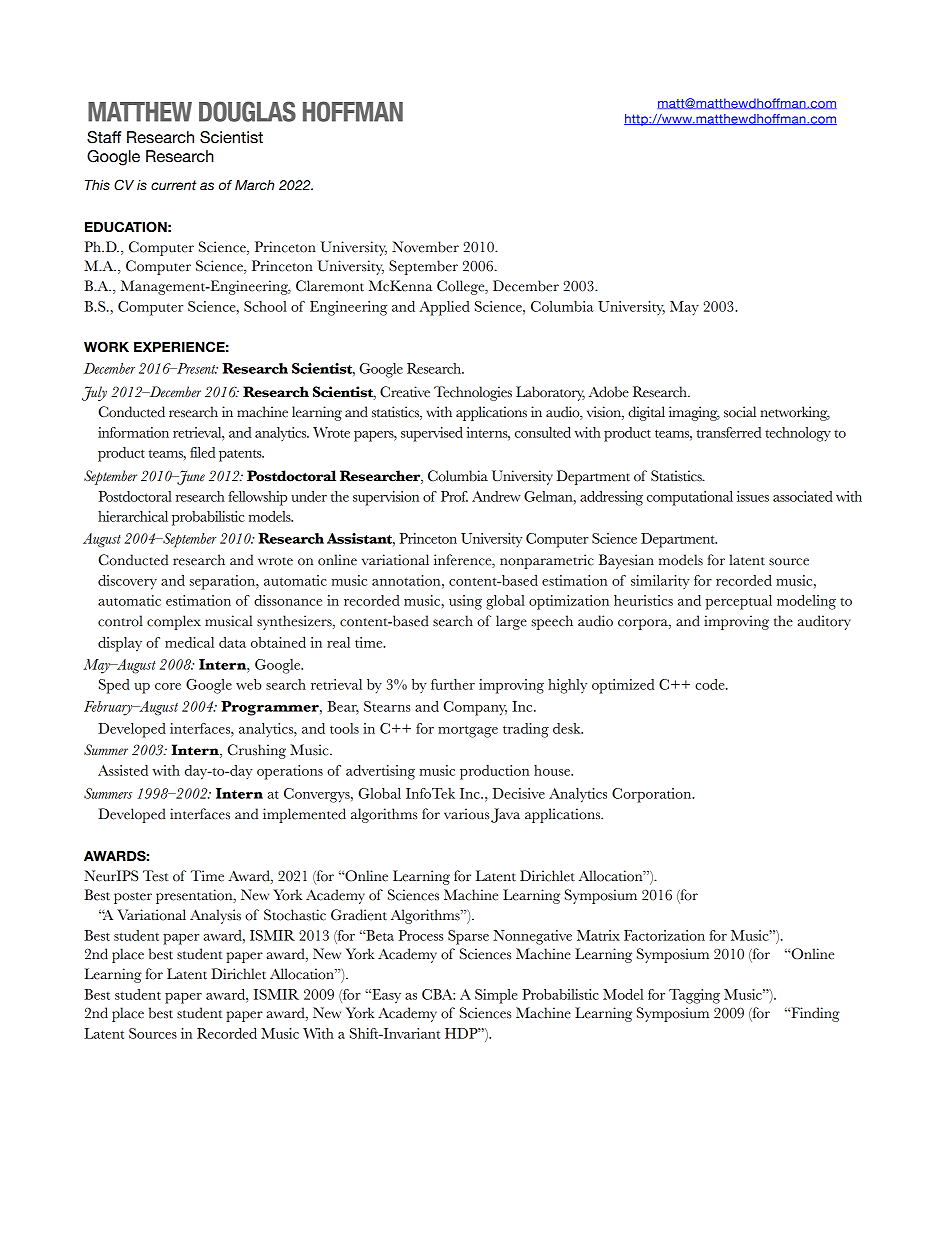  I want to click on November, so click(425, 247).
